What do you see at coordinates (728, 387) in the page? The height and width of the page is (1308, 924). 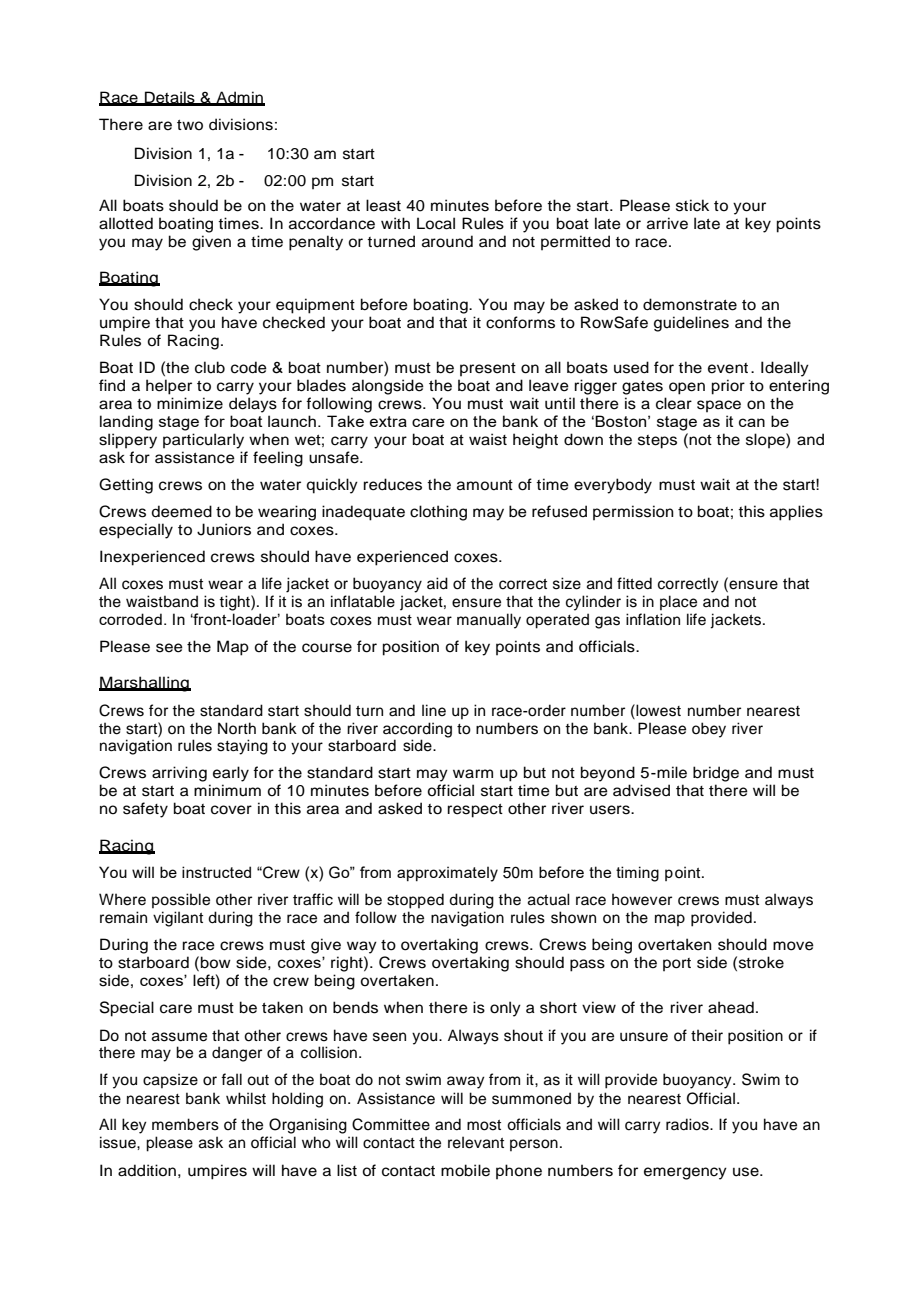 I see `prior` at bounding box center [728, 387].
